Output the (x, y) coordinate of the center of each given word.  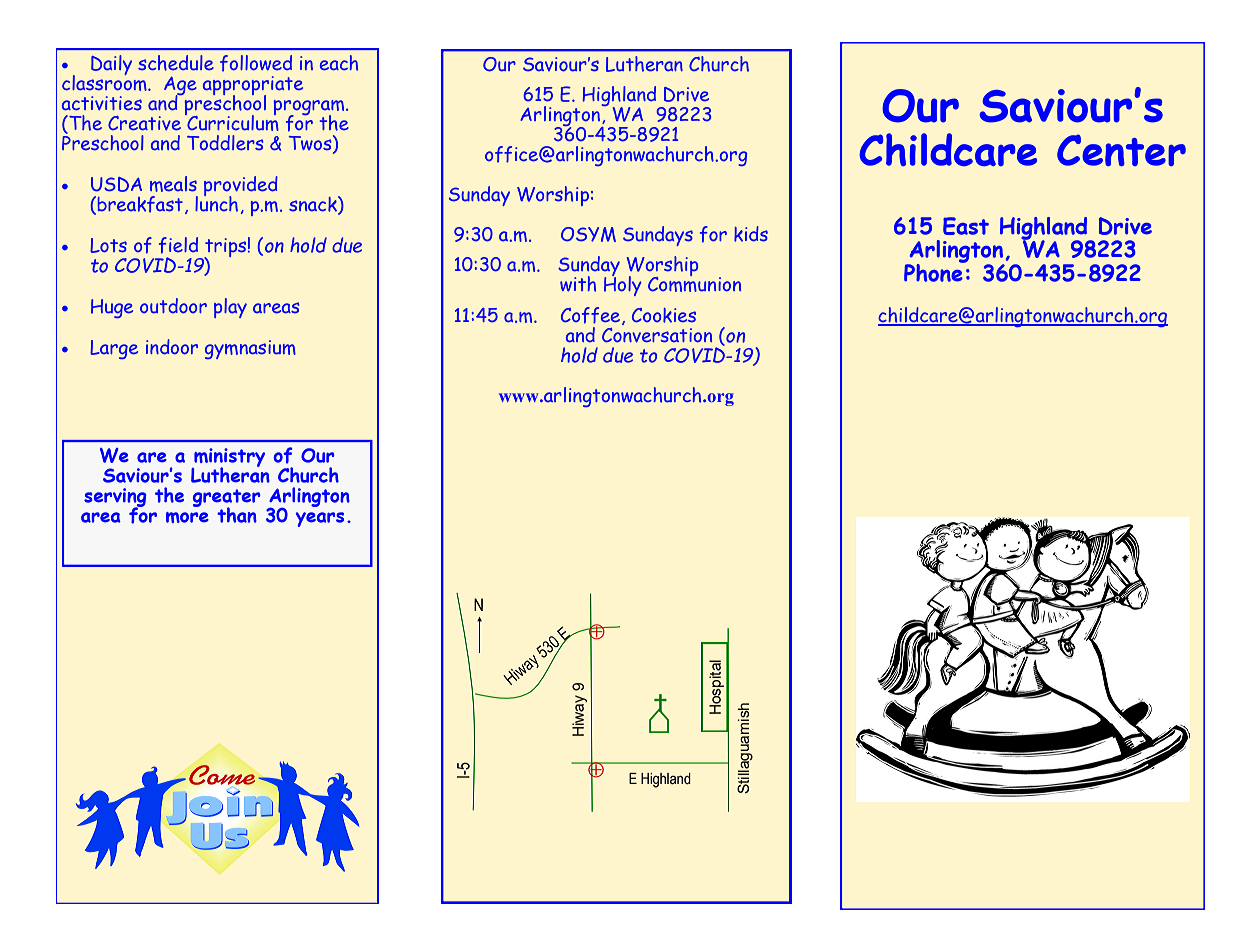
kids (751, 234)
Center (1121, 150)
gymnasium (250, 349)
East (966, 226)
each (339, 63)
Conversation (657, 335)
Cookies (664, 315)
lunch (216, 203)
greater (227, 499)
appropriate (253, 87)
